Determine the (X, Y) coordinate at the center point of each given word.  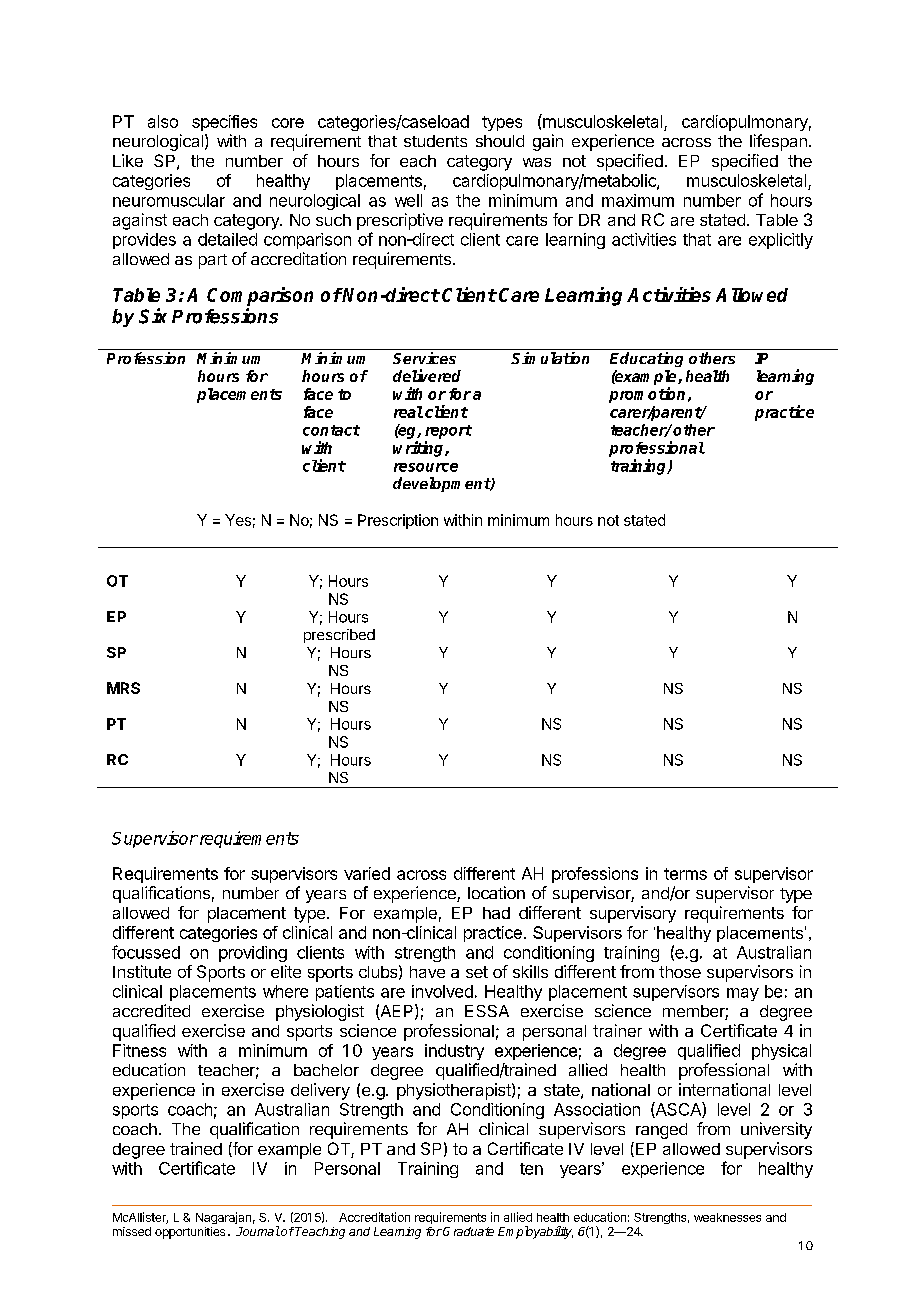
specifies (224, 123)
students (435, 141)
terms (685, 874)
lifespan (778, 142)
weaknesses (727, 1217)
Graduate (468, 1231)
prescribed (339, 636)
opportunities (190, 1233)
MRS (123, 688)
